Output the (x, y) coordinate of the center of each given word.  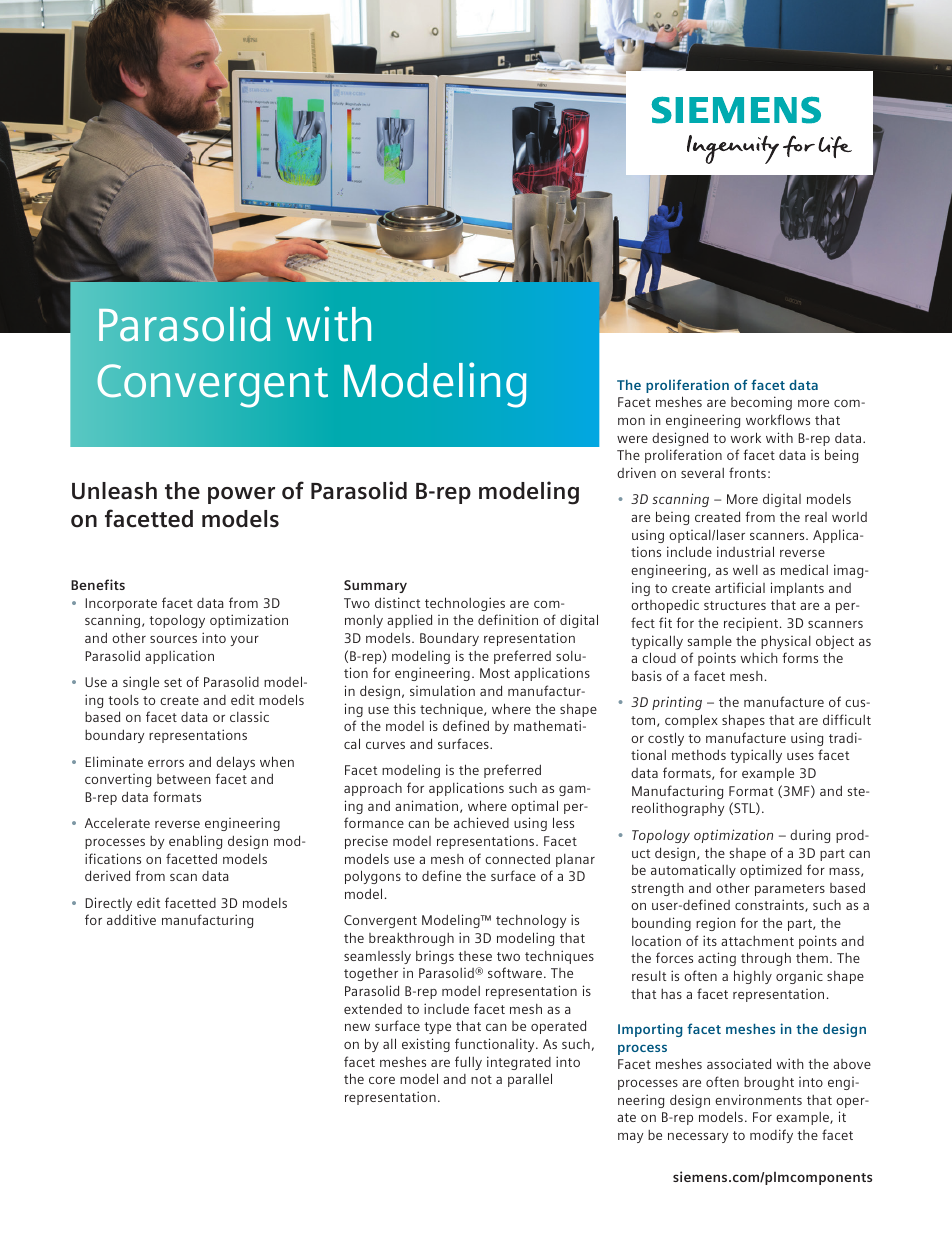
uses (800, 756)
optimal (534, 807)
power (241, 495)
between (184, 779)
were (632, 439)
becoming (761, 403)
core (382, 1080)
